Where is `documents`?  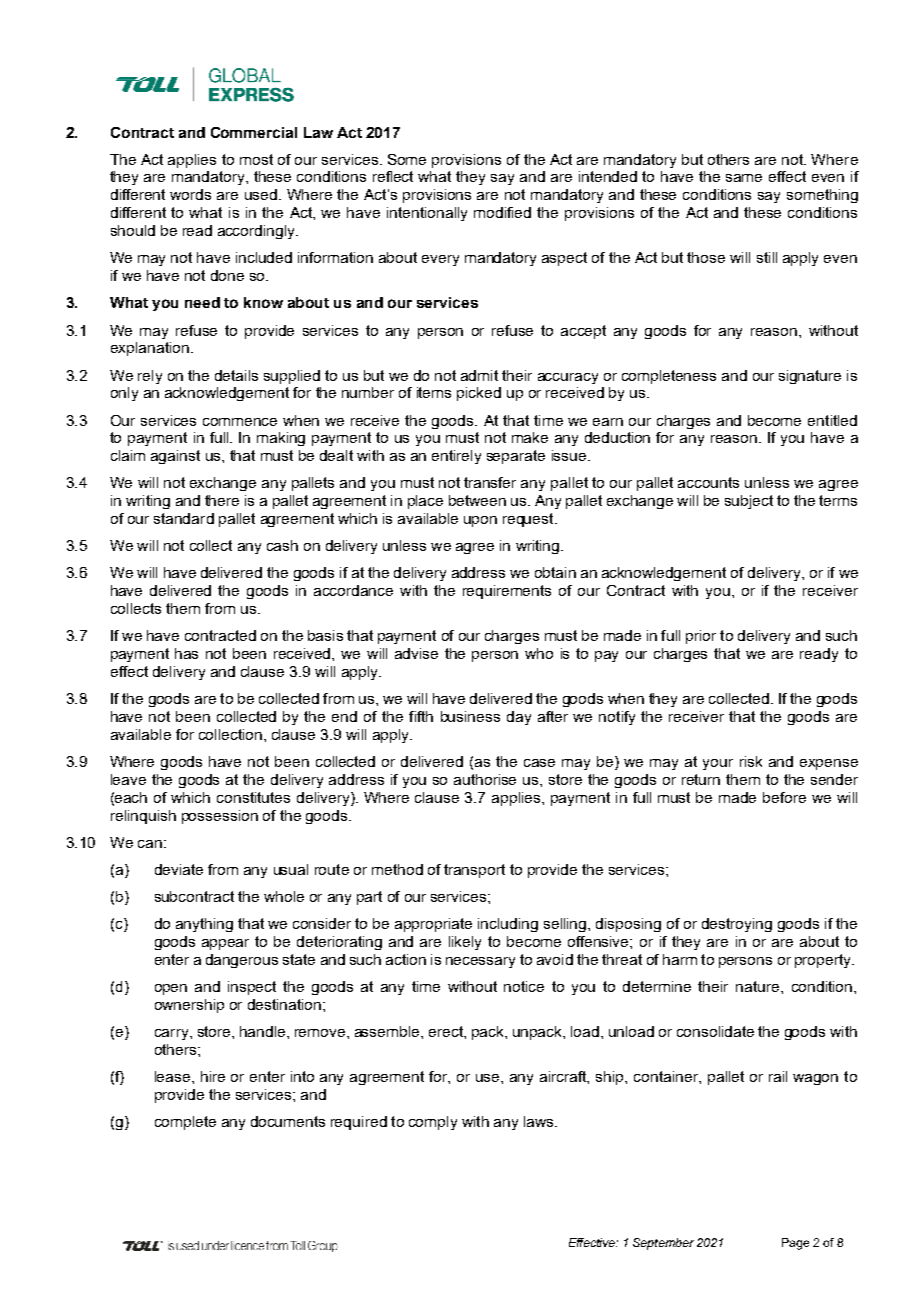
documents is located at coordinates (288, 1121).
